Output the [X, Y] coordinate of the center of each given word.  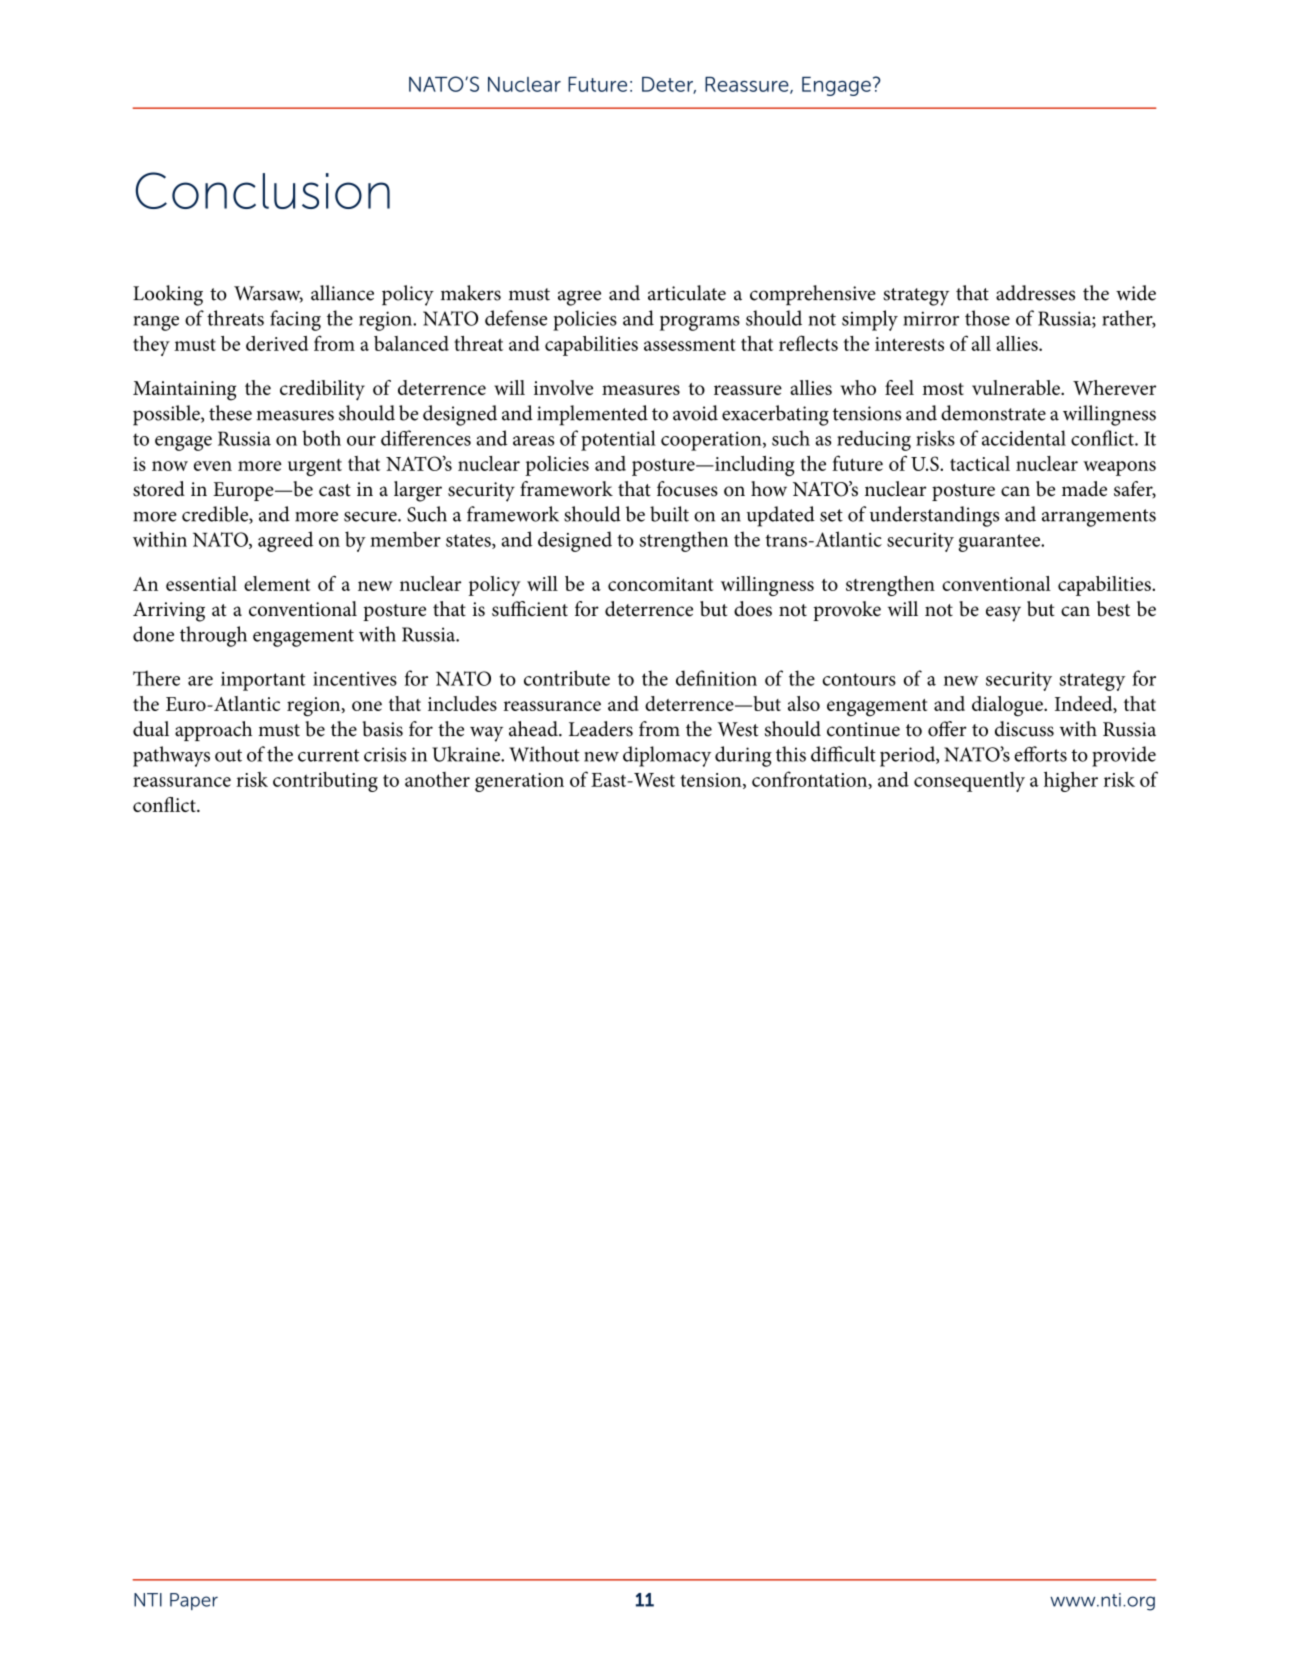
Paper [194, 1601]
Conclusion [262, 190]
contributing [325, 782]
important [263, 681]
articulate [687, 293]
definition [716, 678]
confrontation [811, 780]
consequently [969, 782]
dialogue [1008, 706]
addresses [1035, 293]
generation [519, 782]
